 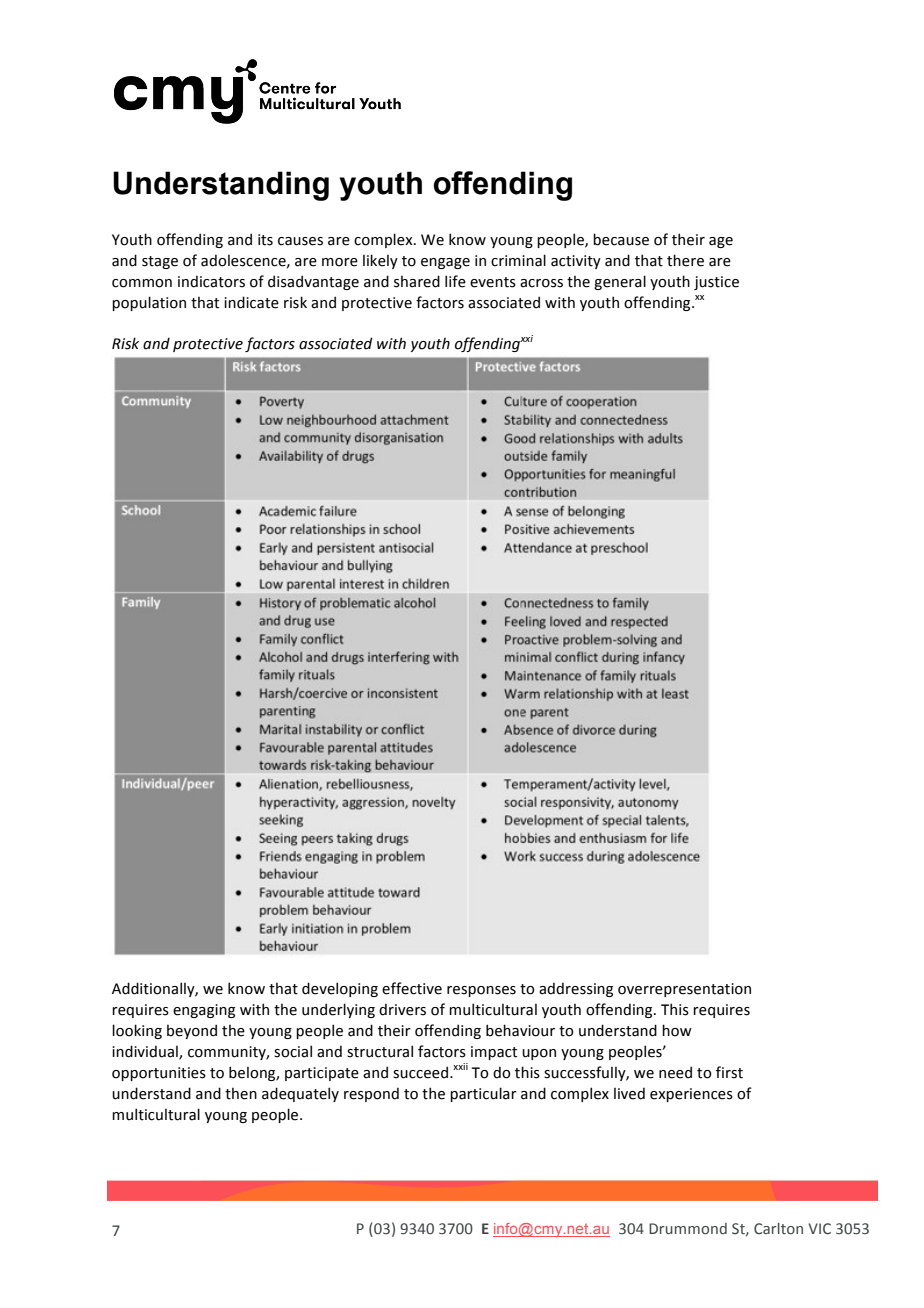 I want to click on addressing, so click(x=576, y=989).
